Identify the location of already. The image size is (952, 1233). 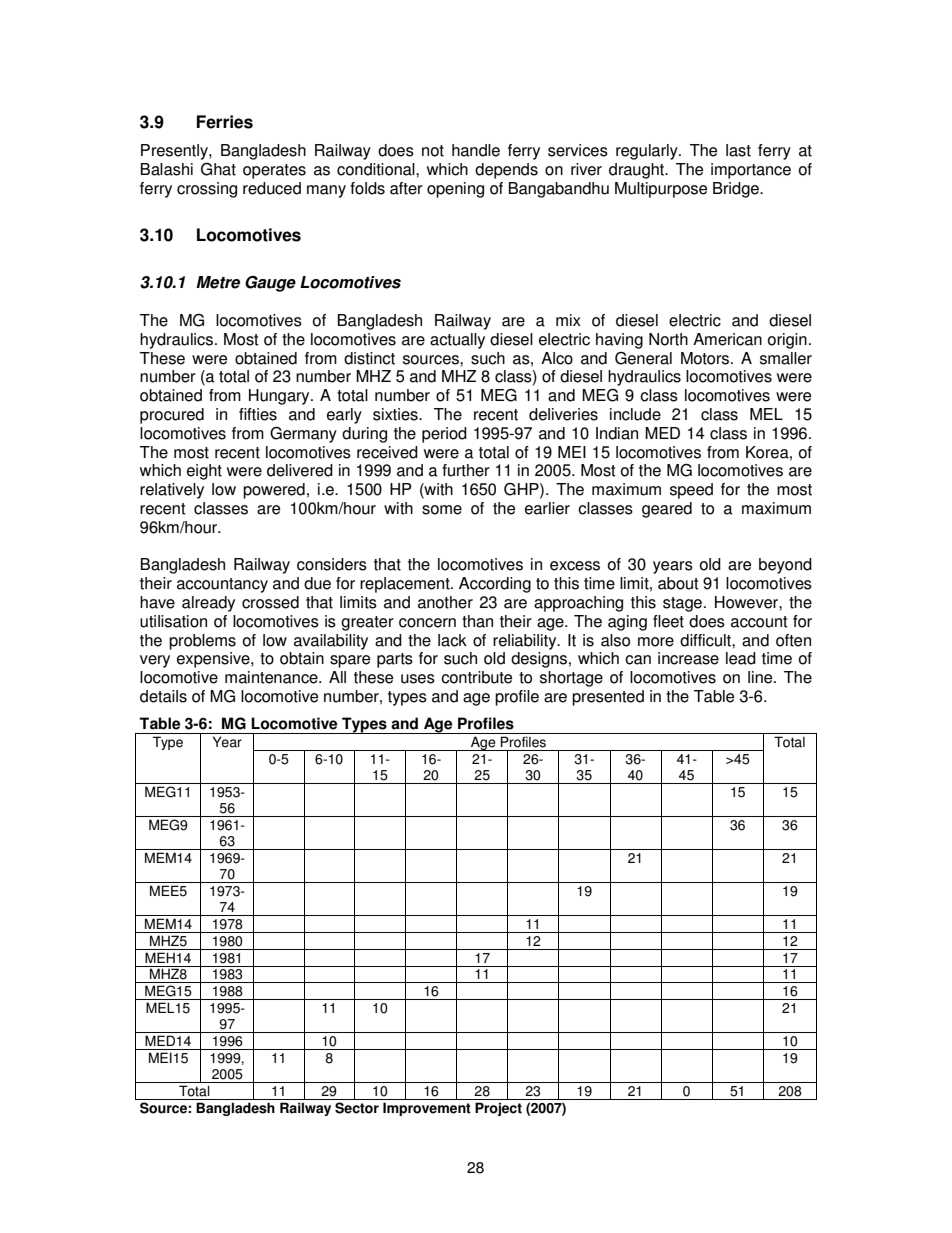
(208, 604).
